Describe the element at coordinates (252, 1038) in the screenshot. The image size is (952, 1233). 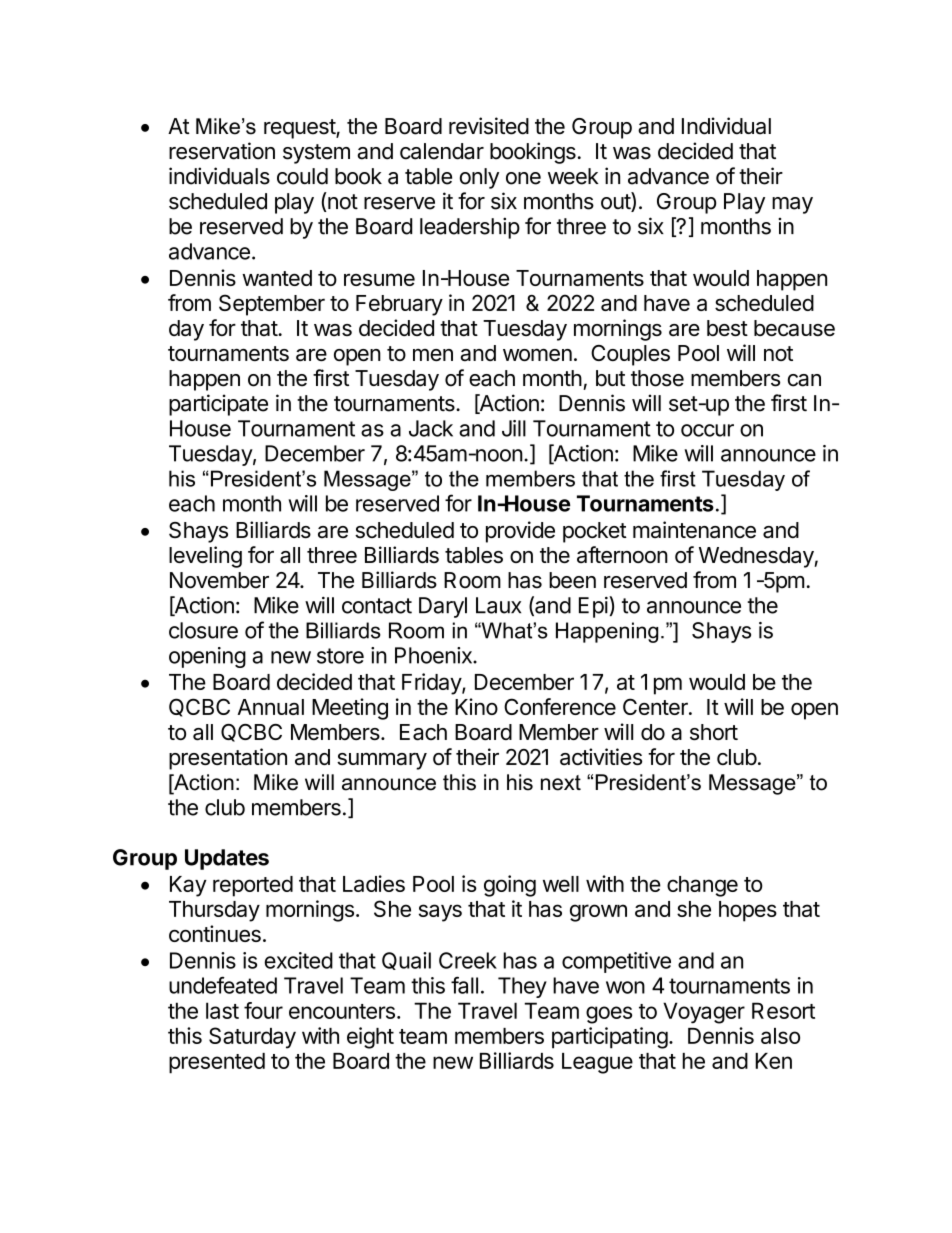
I see `Saturday` at that location.
